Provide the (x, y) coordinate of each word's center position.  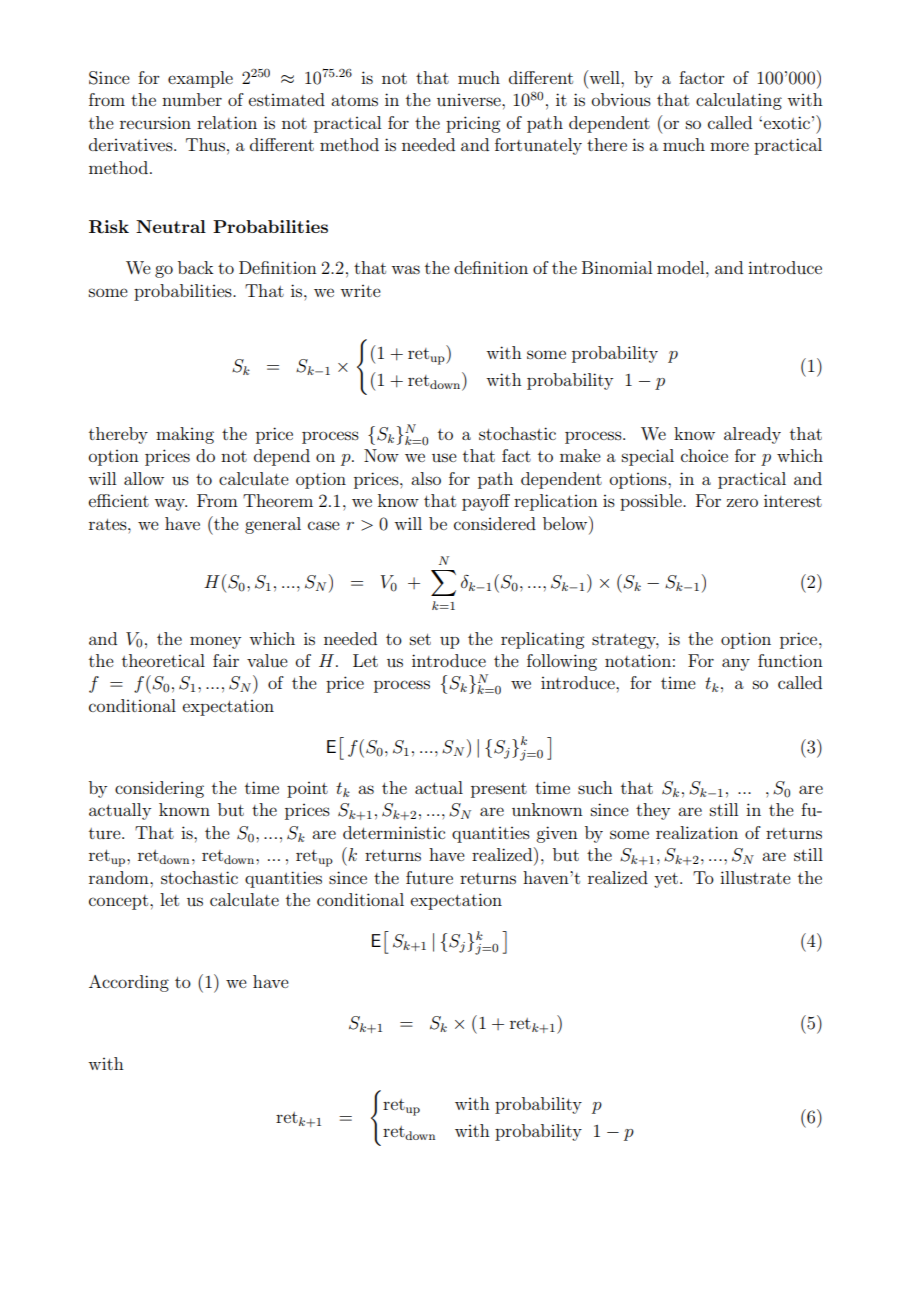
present (499, 790)
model (682, 267)
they (653, 811)
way (170, 504)
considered (495, 523)
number (192, 99)
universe (470, 100)
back (196, 267)
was (405, 269)
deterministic (394, 832)
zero (742, 502)
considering (159, 789)
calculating (739, 101)
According (129, 983)
